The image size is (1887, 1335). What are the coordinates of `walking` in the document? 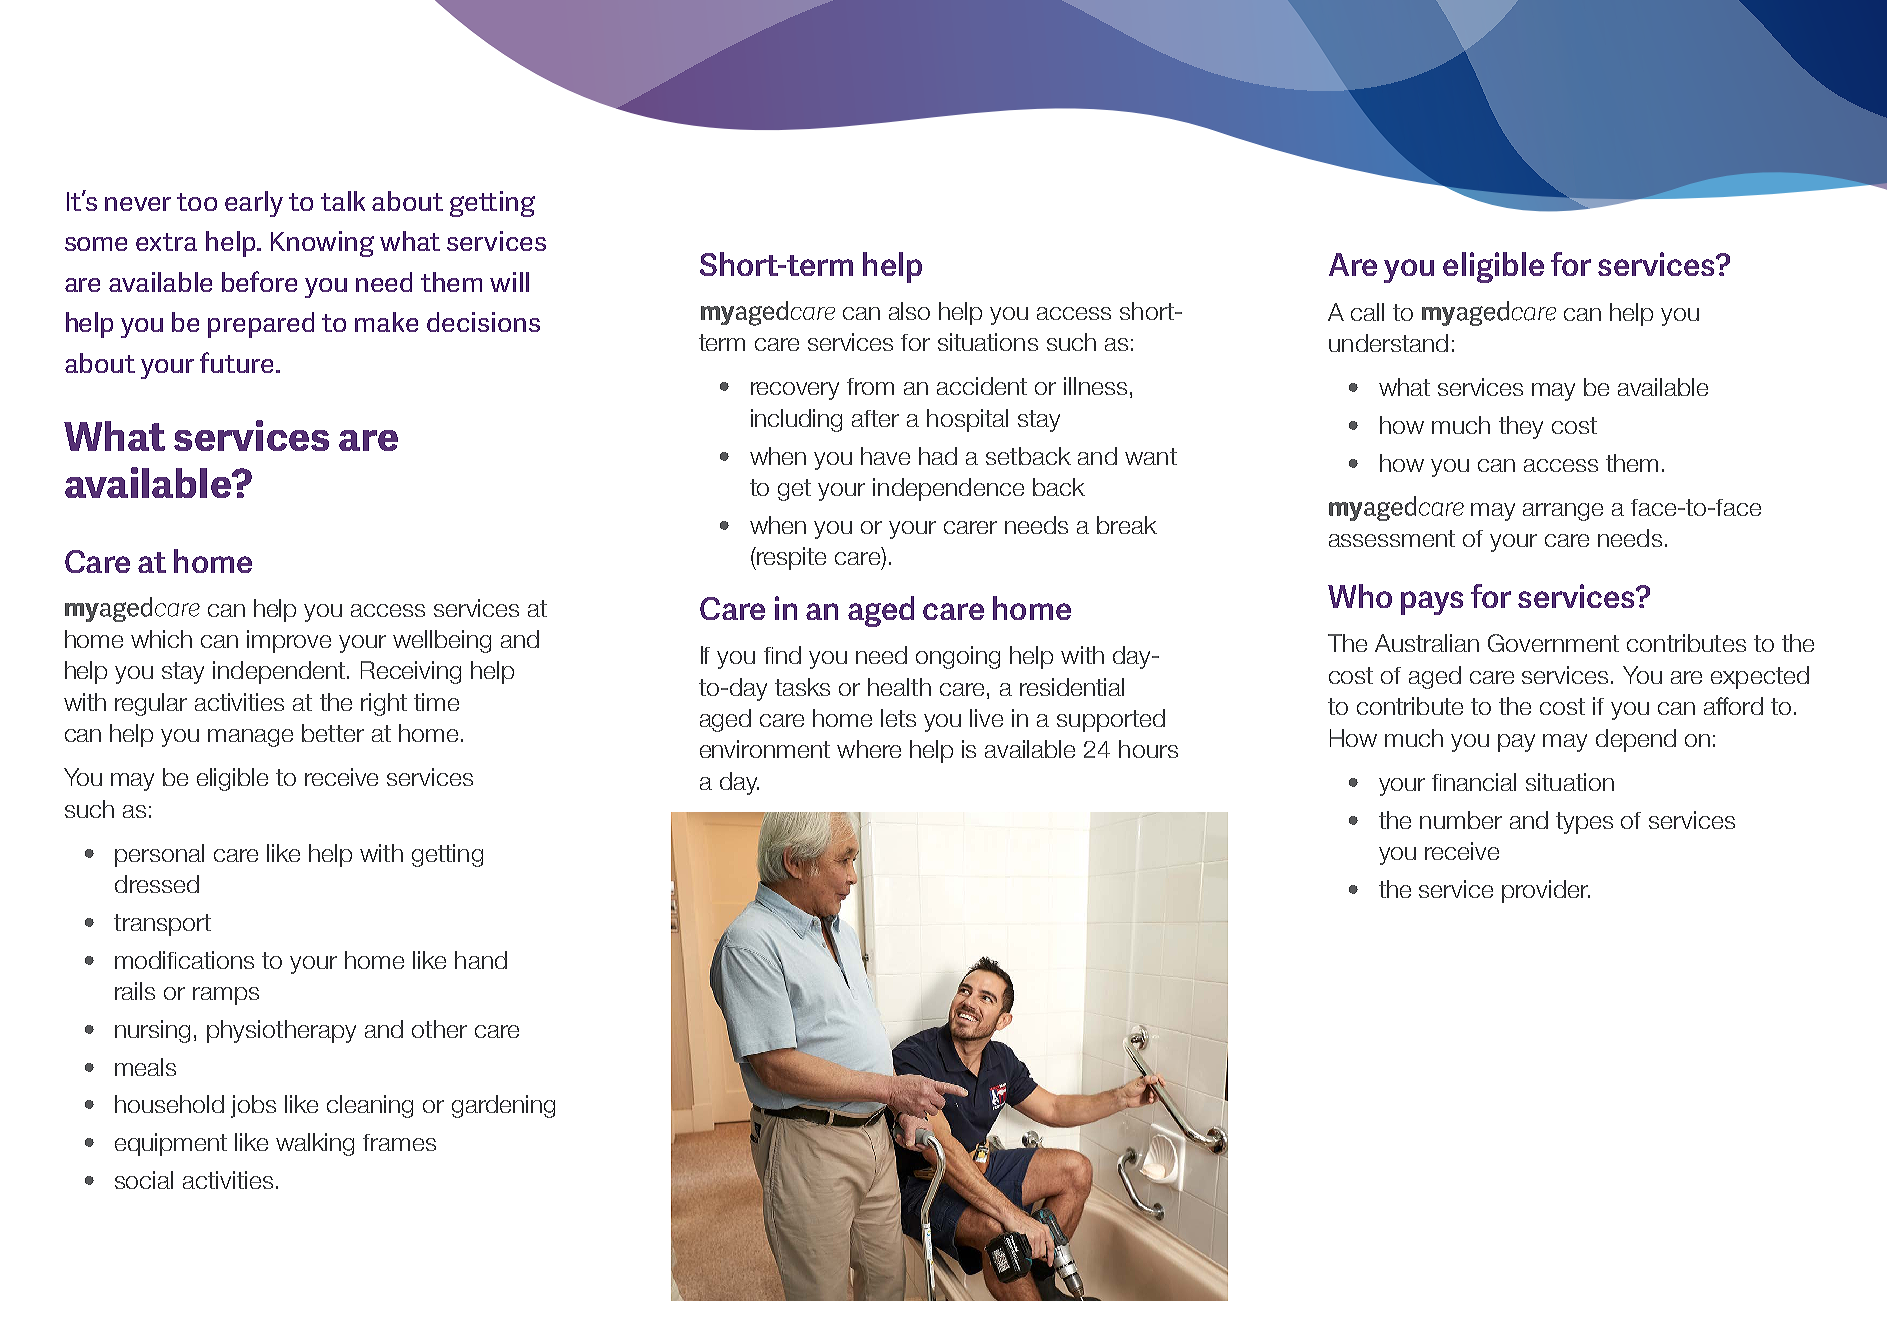 It's located at (315, 1144).
